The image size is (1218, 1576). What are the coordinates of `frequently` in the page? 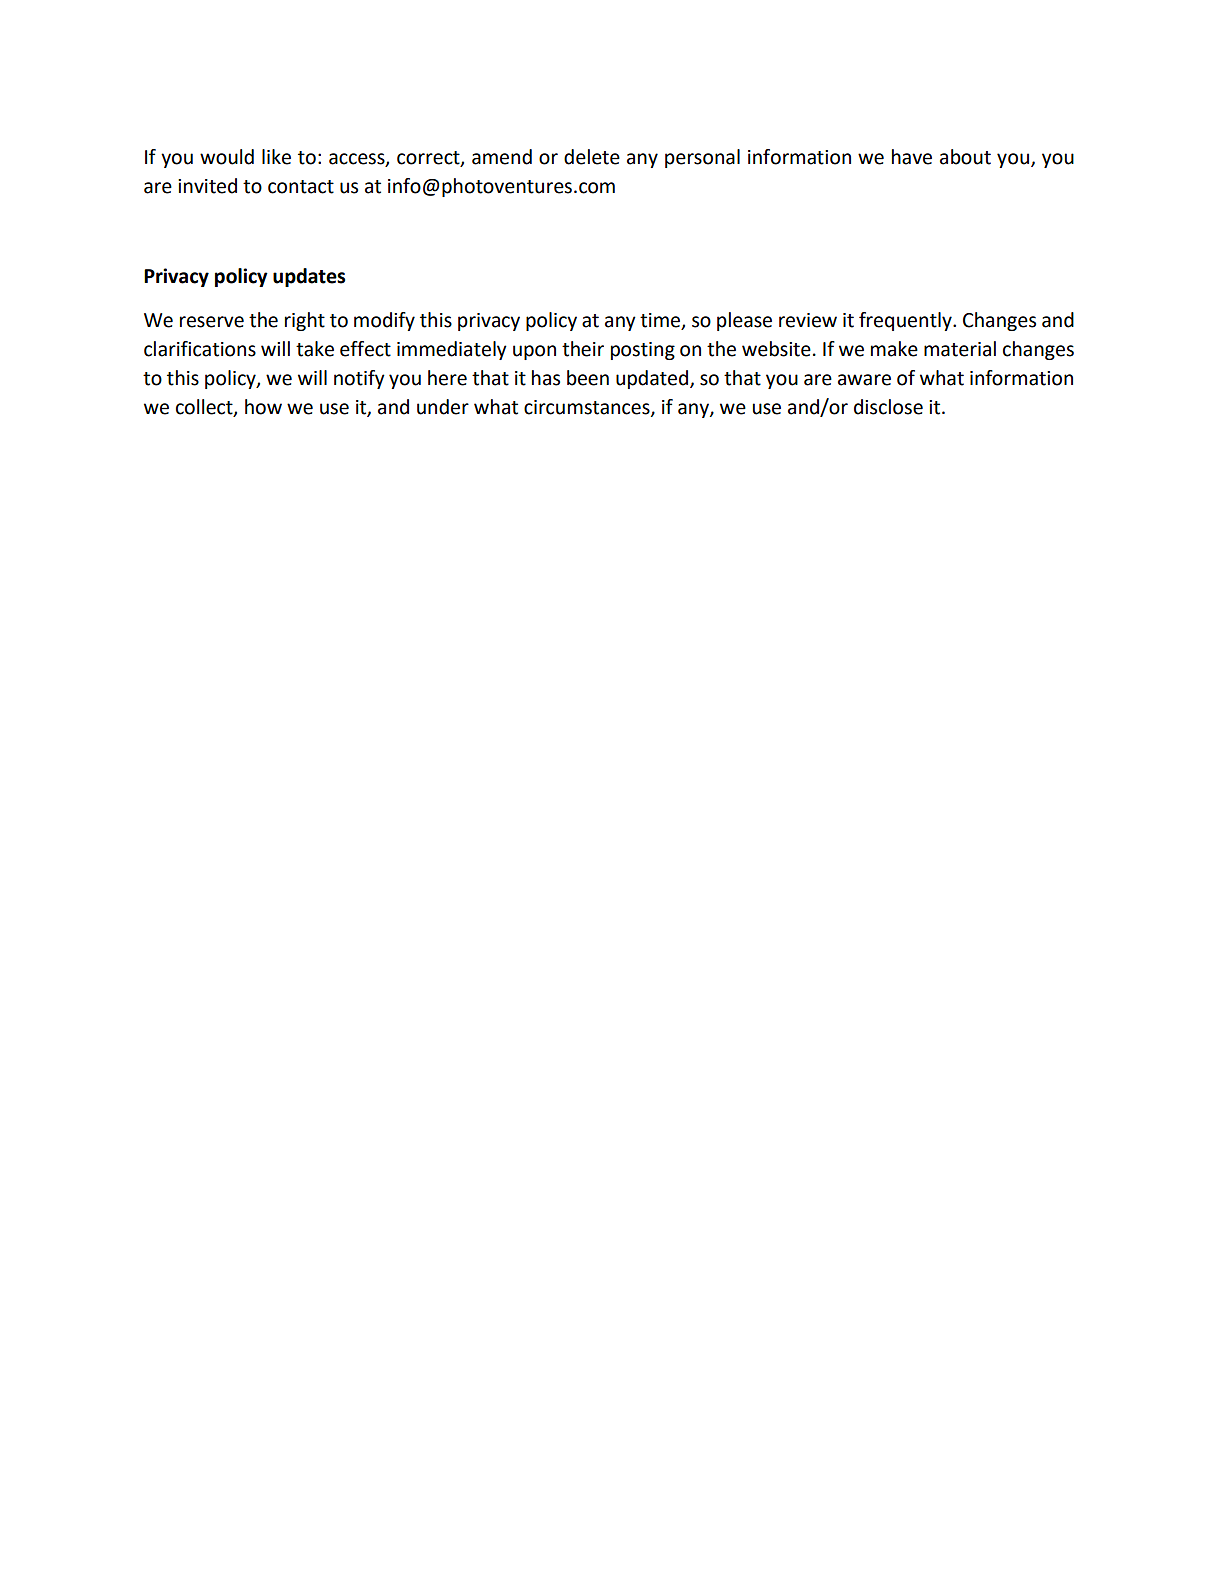 It's located at (906, 321).
